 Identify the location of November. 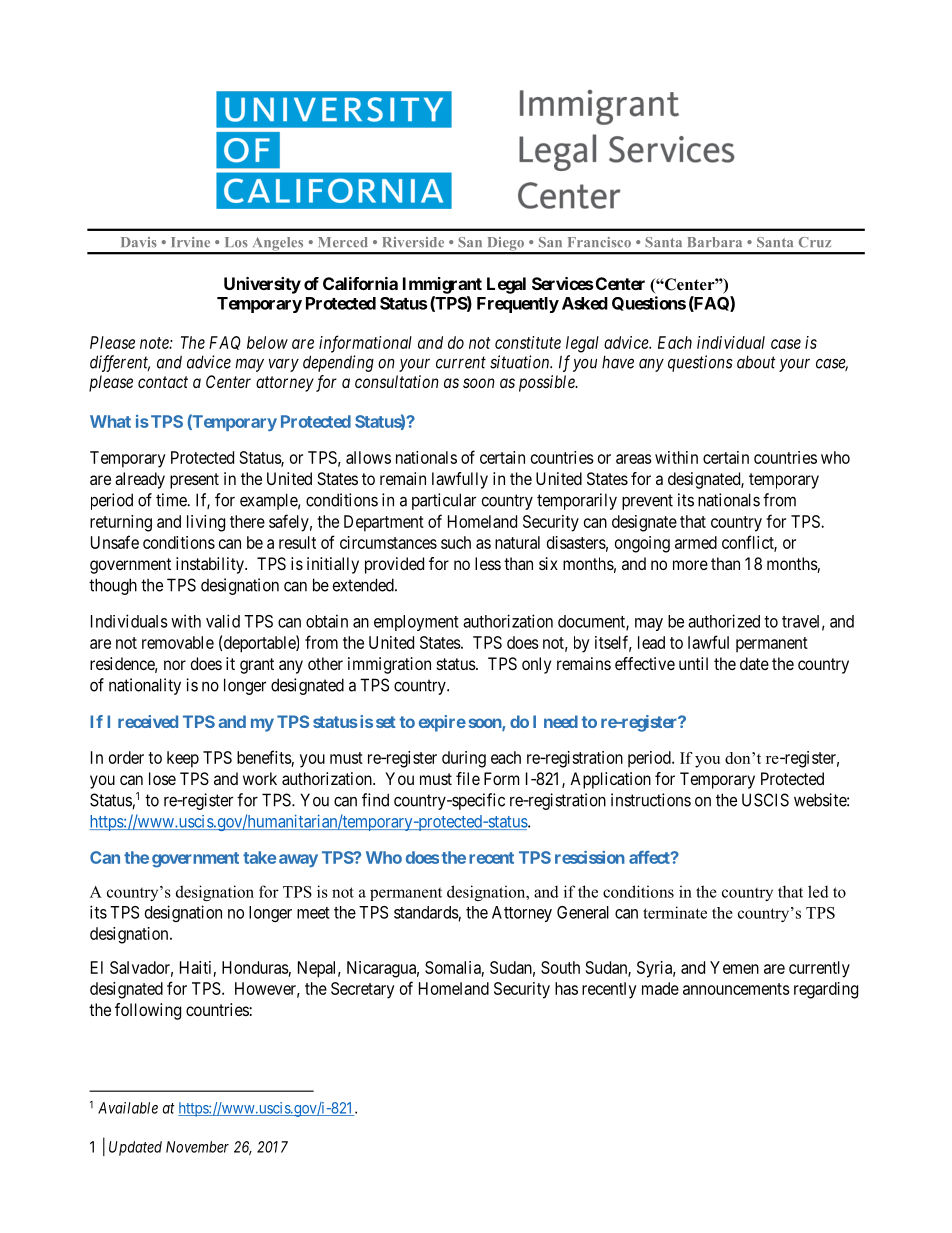
(197, 1147).
